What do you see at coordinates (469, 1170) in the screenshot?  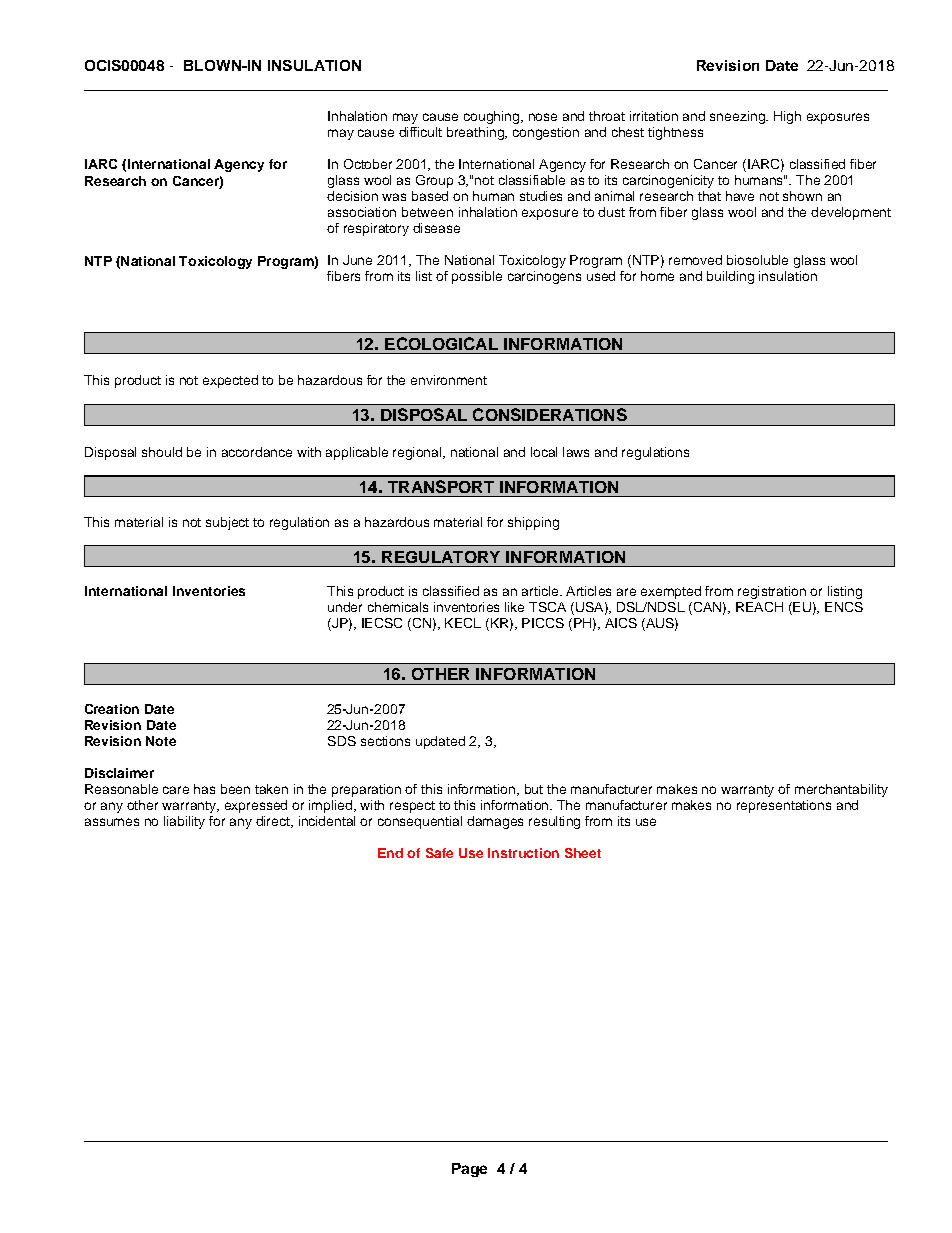 I see `Page` at bounding box center [469, 1170].
